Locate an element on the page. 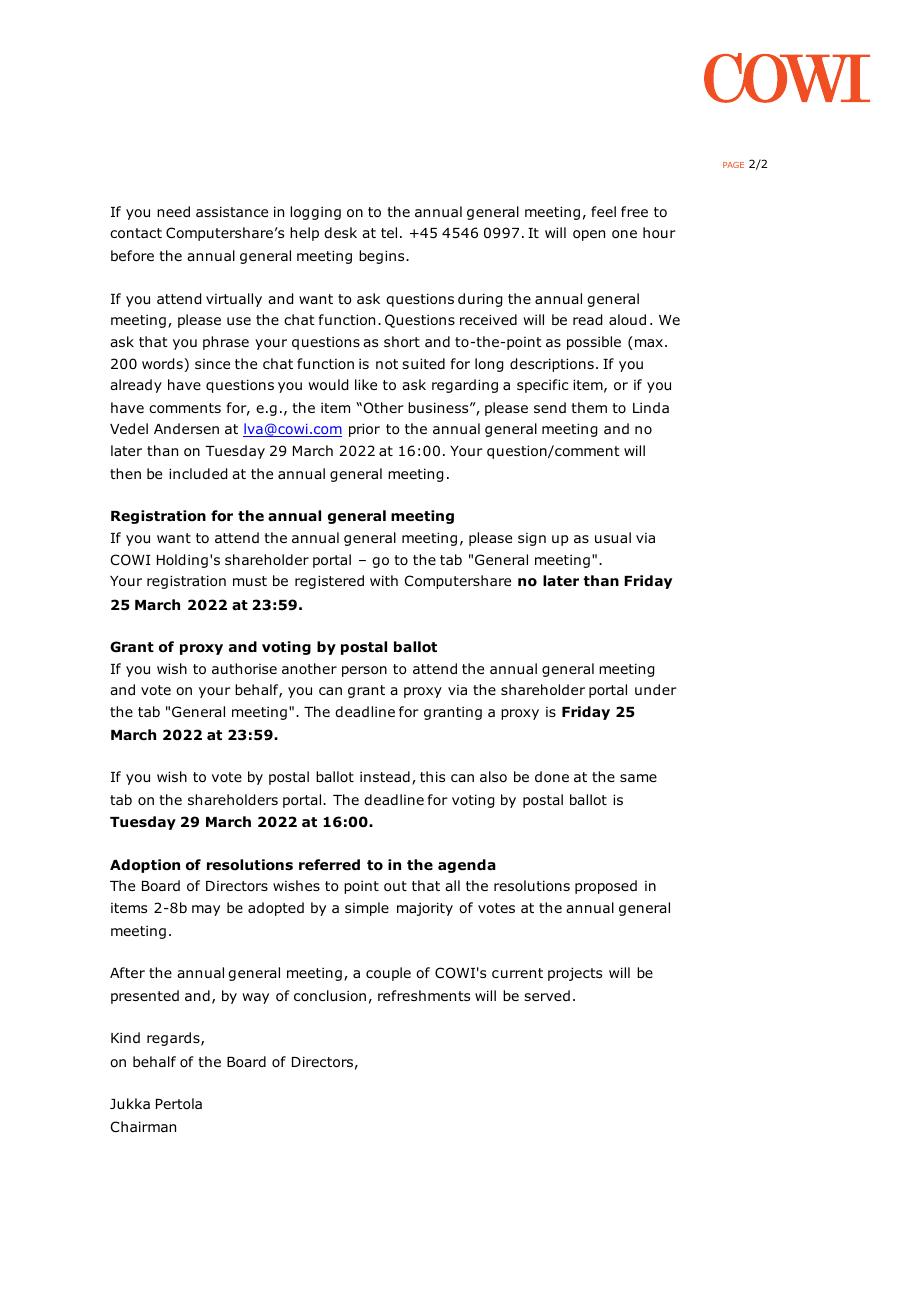 Image resolution: width=924 pixels, height=1308 pixels. tel is located at coordinates (389, 232).
